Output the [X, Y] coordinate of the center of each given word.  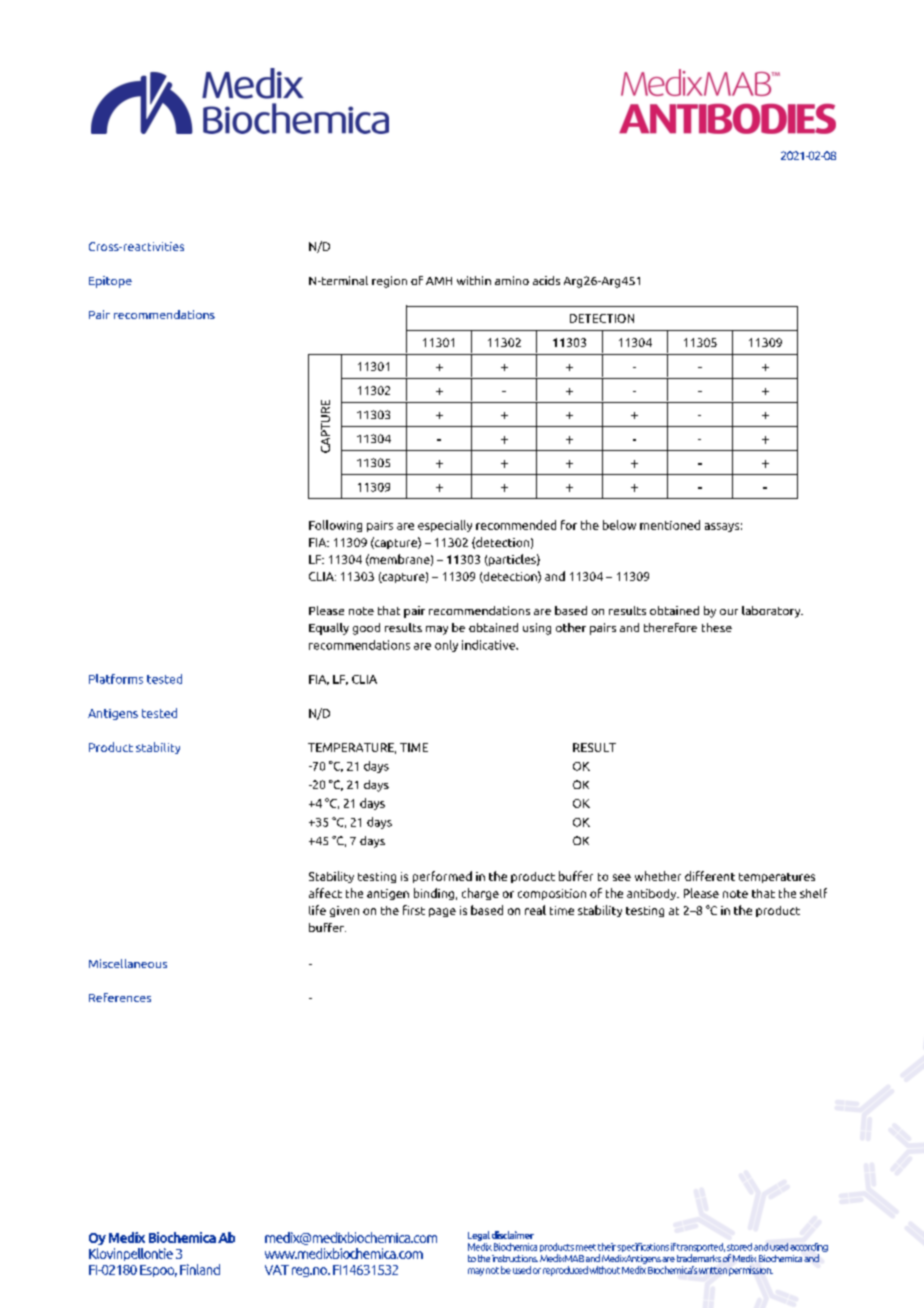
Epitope [110, 282]
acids [546, 280]
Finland [200, 1269]
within [474, 280]
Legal [479, 1236]
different [710, 876]
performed [442, 877]
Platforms [116, 679]
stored [739, 1247]
